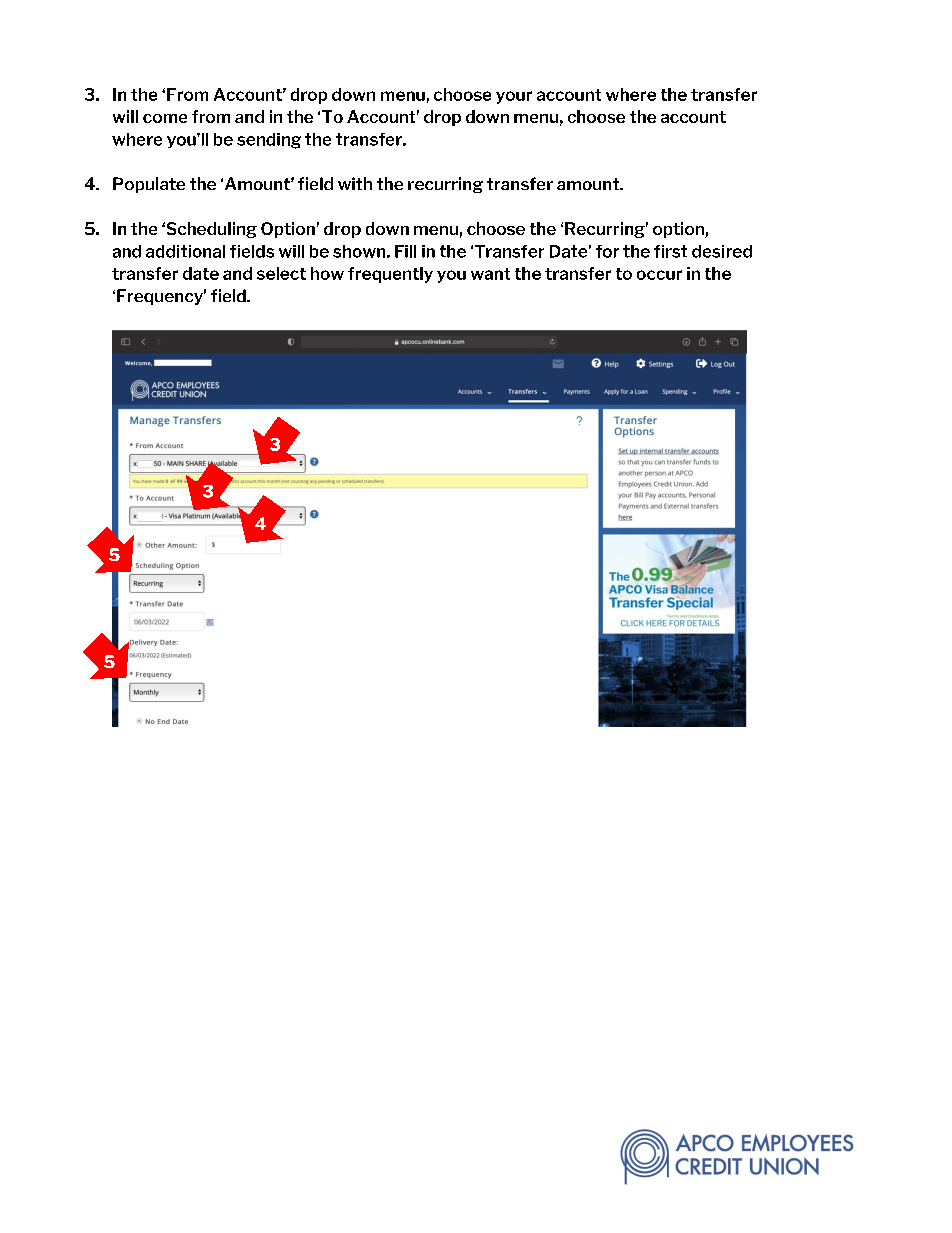  Describe the element at coordinates (514, 97) in the screenshot. I see `your` at that location.
